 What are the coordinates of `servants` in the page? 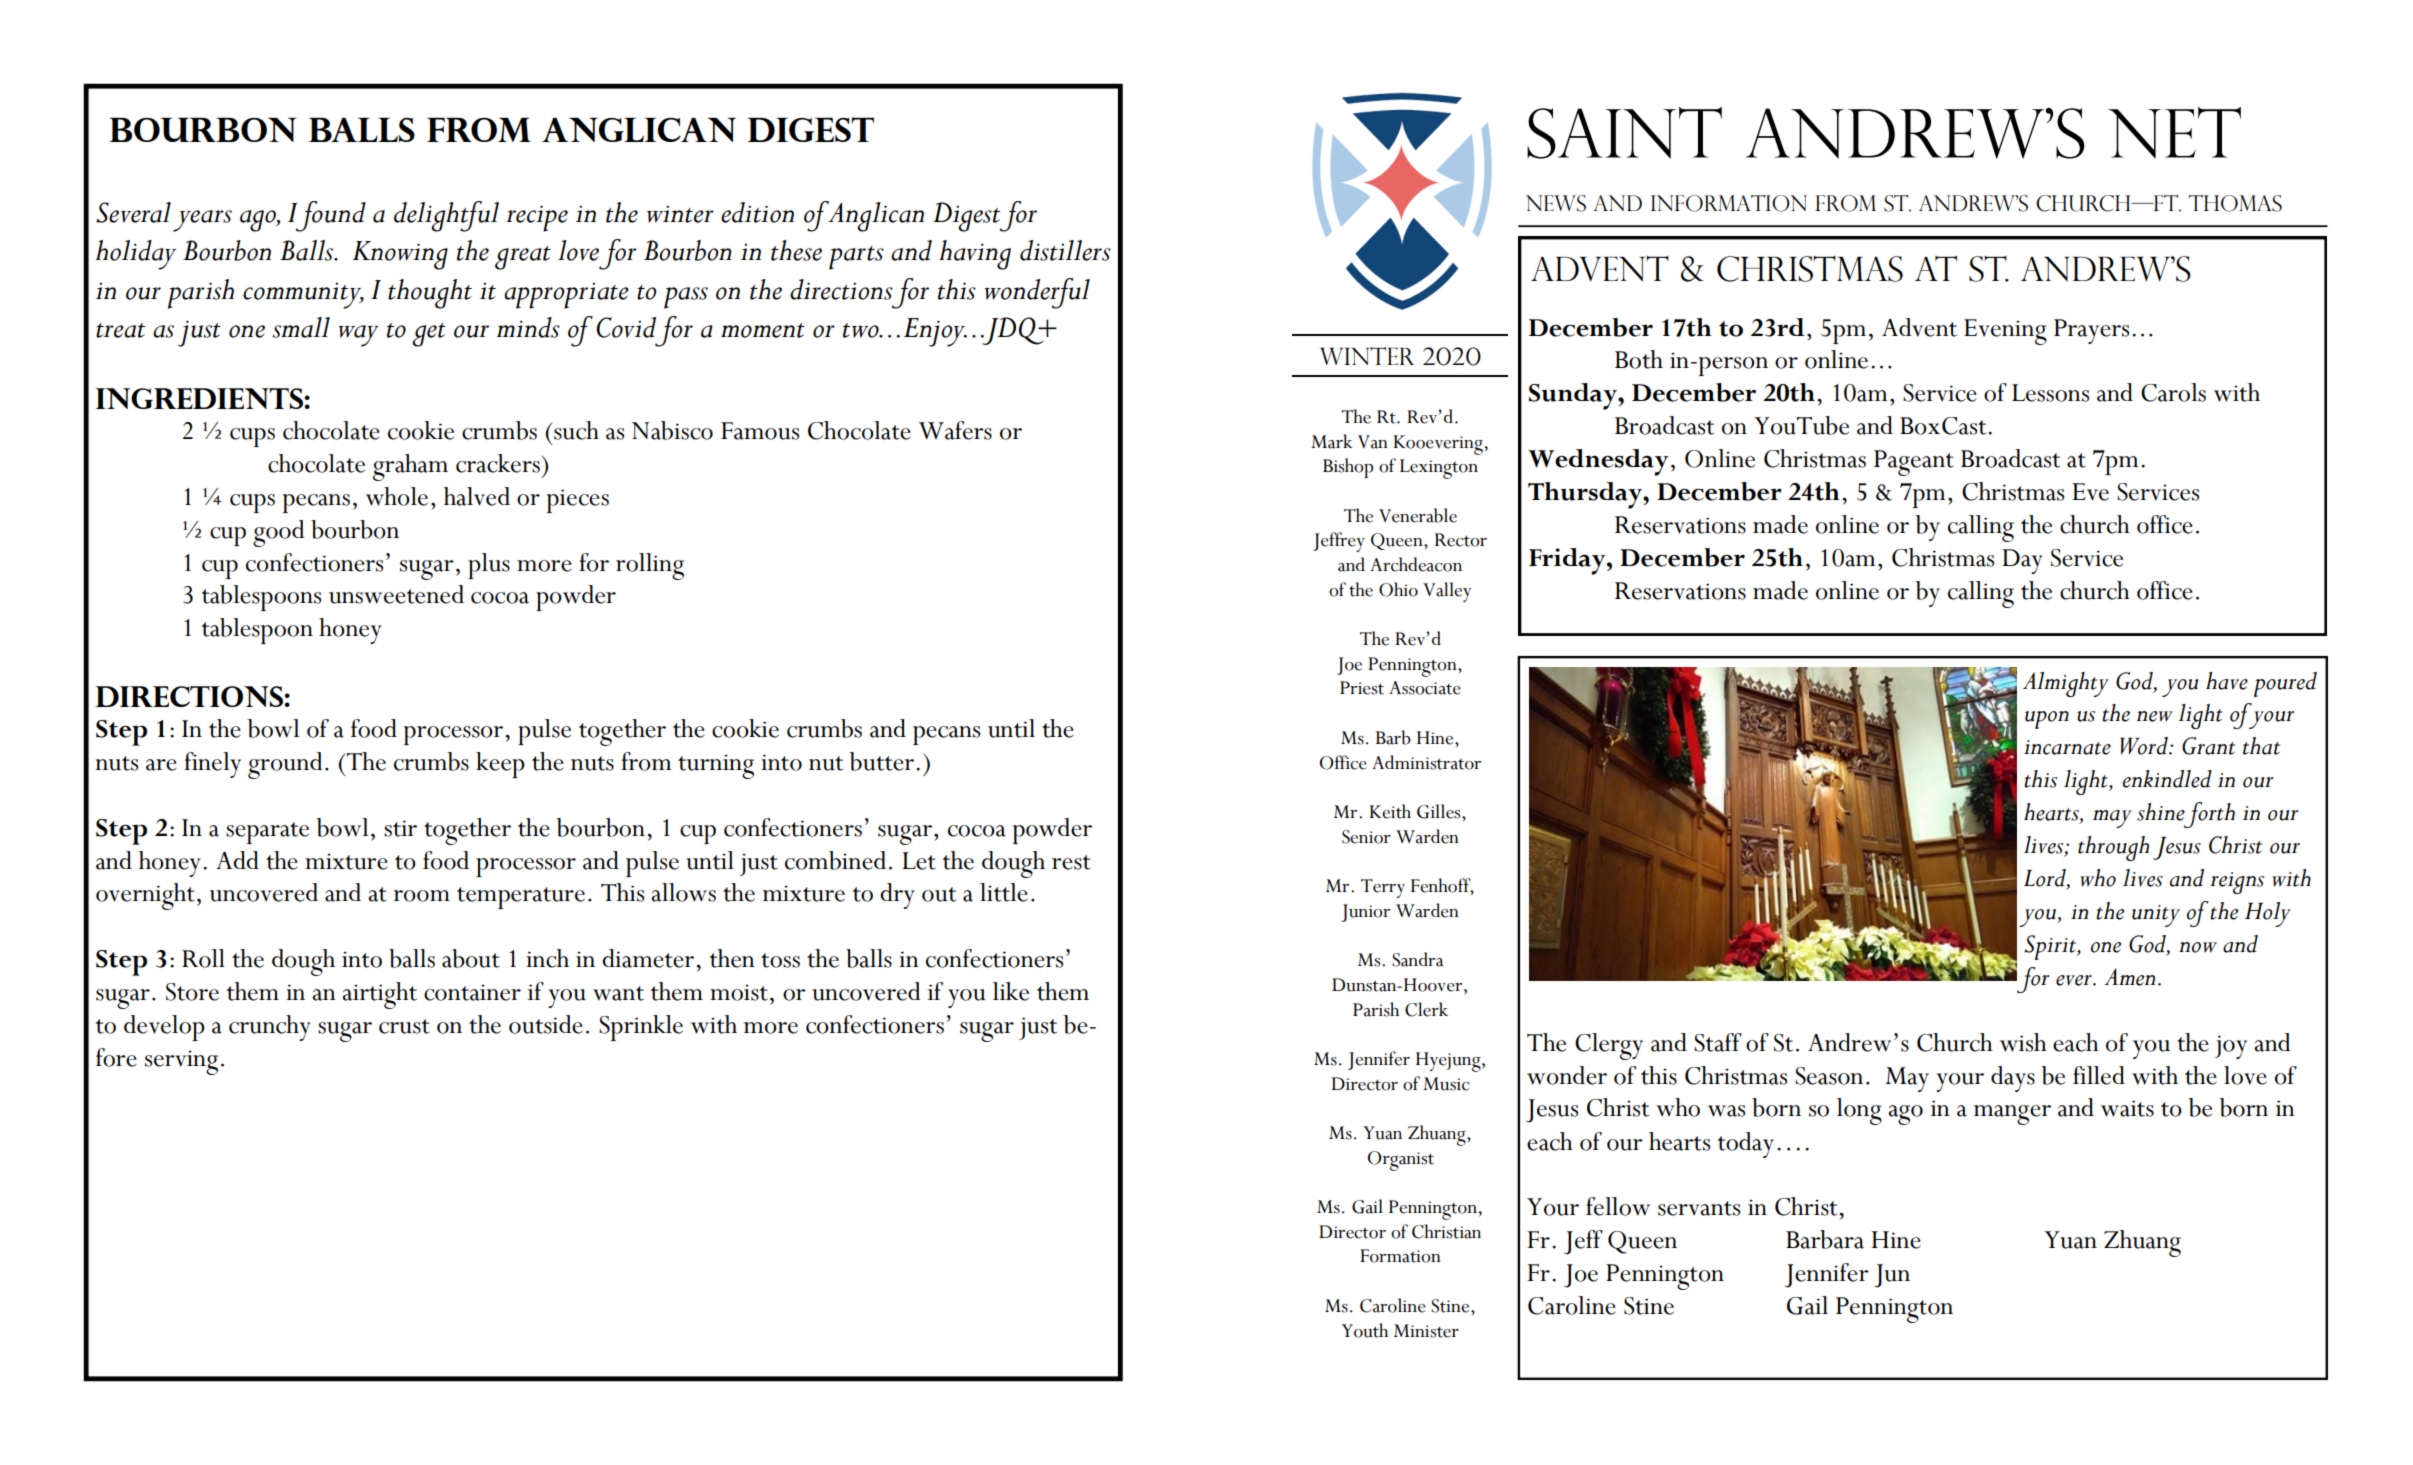 It's located at (1699, 1208).
